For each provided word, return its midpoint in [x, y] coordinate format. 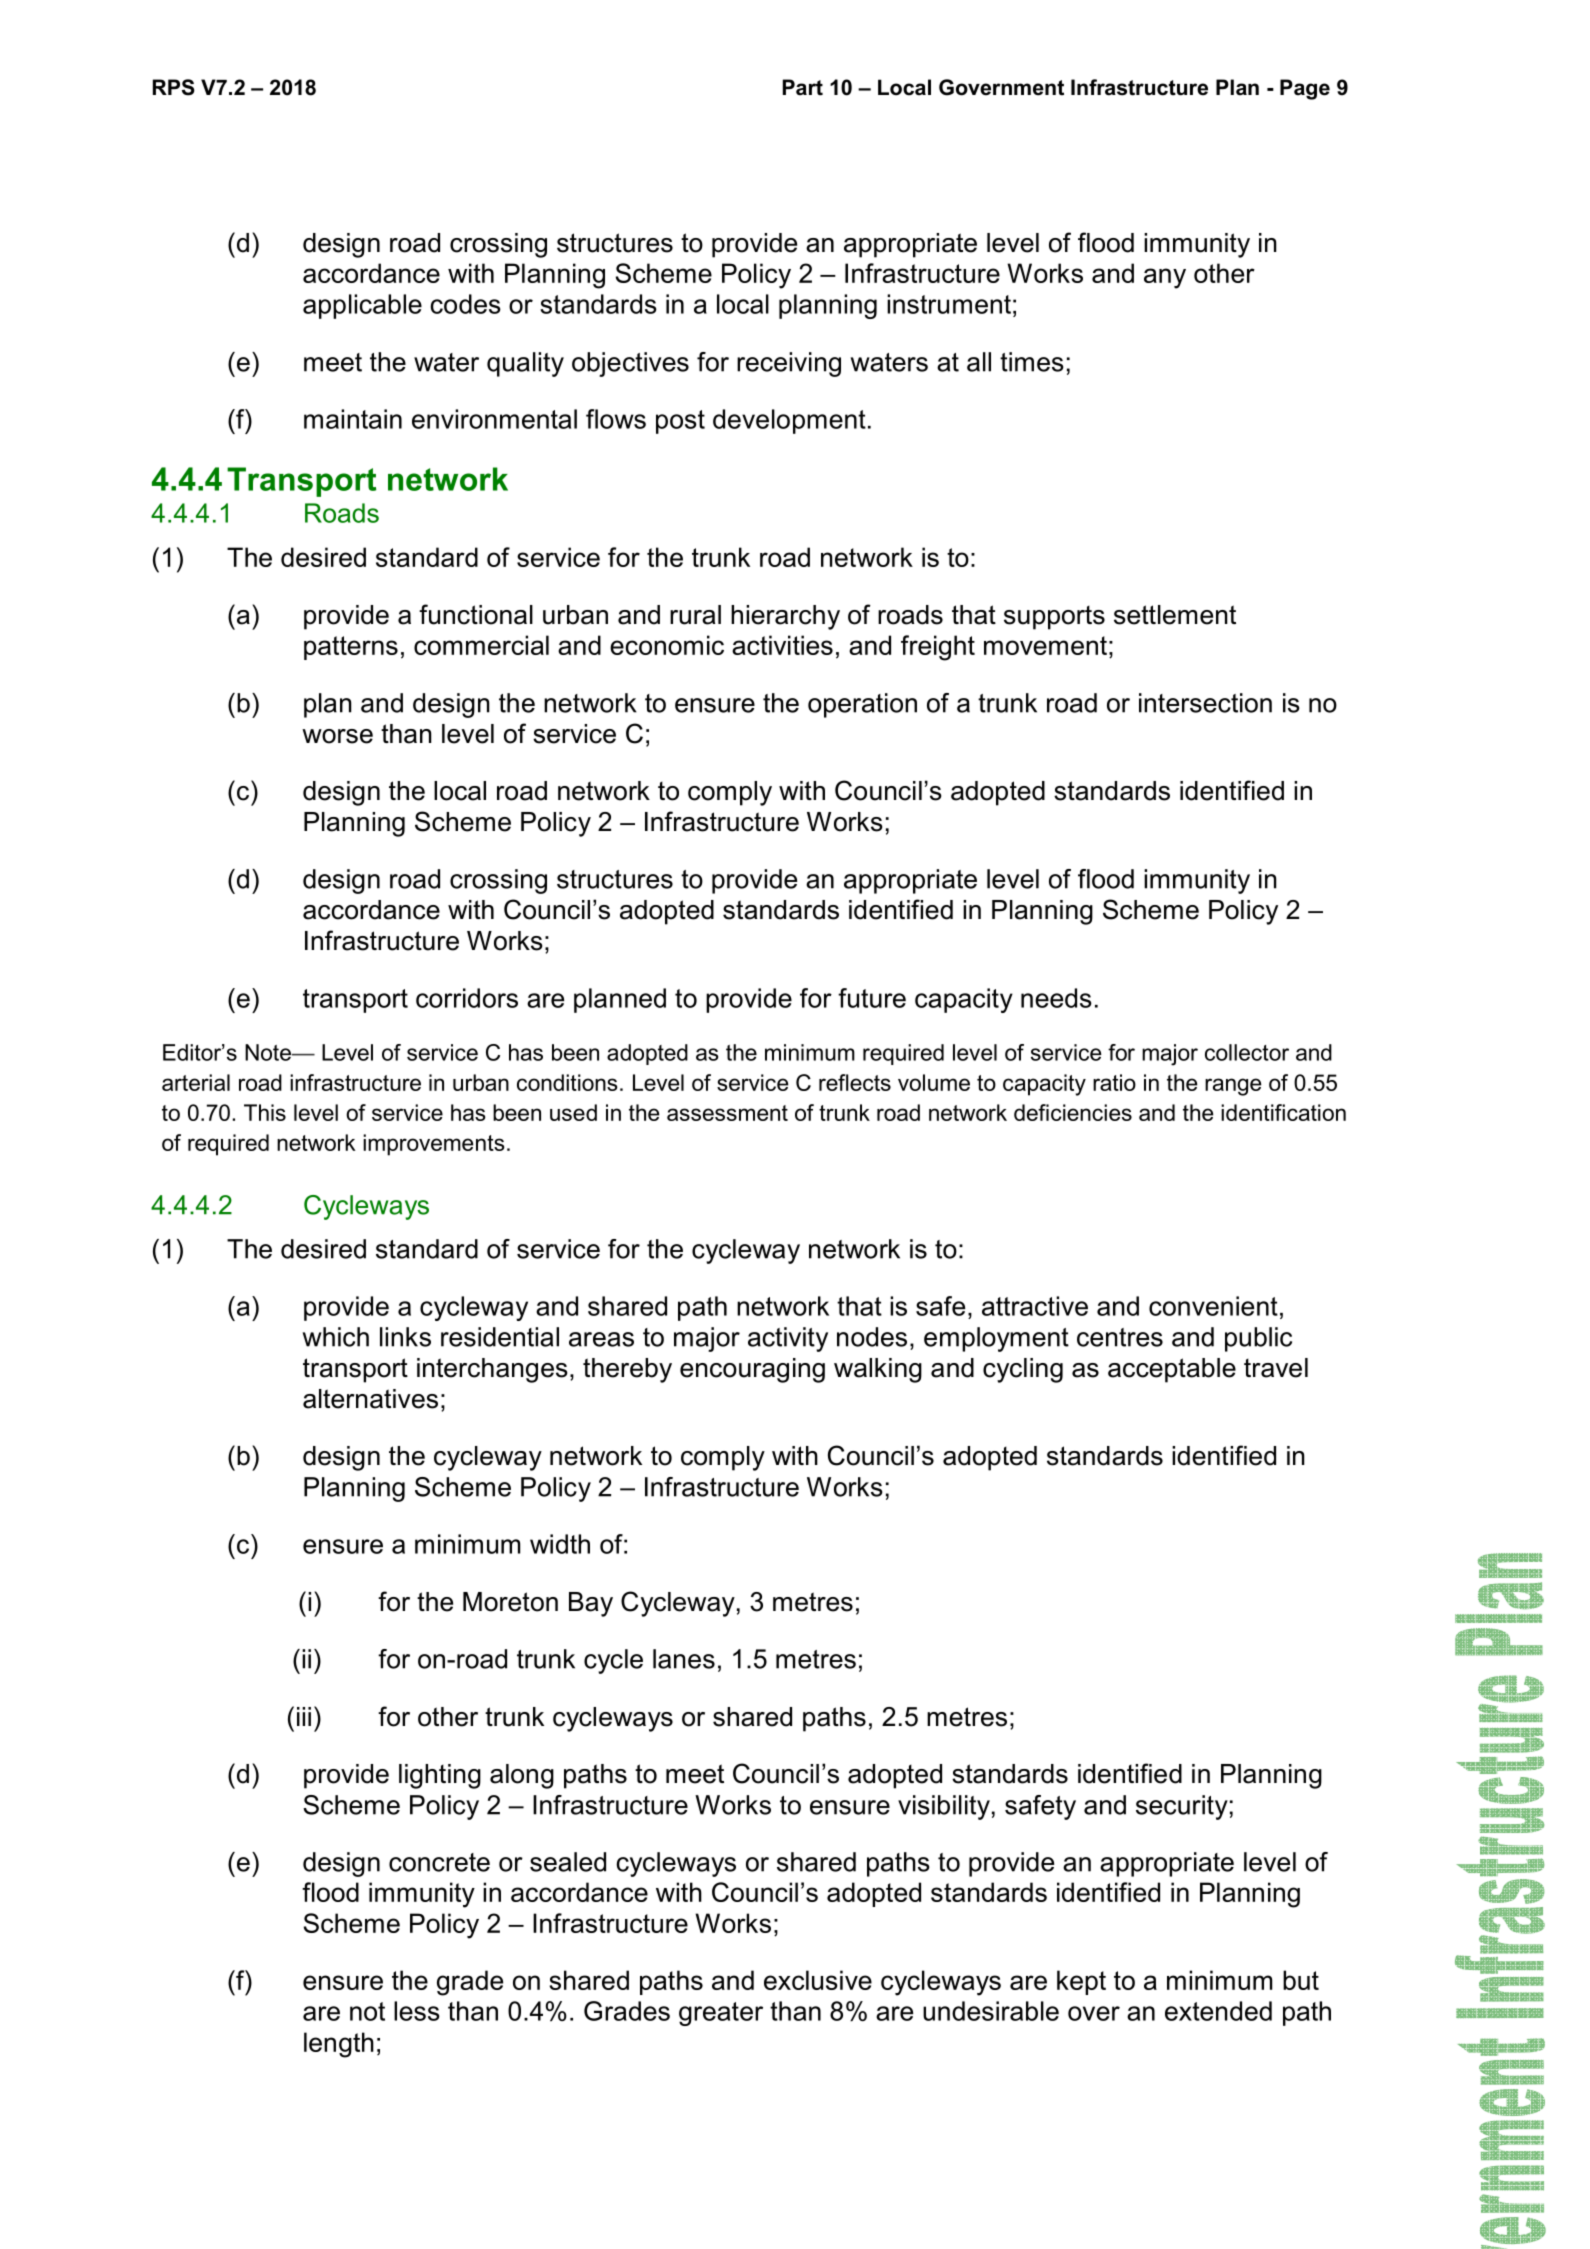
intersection [1205, 703]
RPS [174, 87]
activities [782, 645]
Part [803, 87]
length [339, 2045]
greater [721, 2014]
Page [1305, 89]
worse [337, 736]
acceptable [1172, 1370]
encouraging [752, 1370]
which [336, 1337]
